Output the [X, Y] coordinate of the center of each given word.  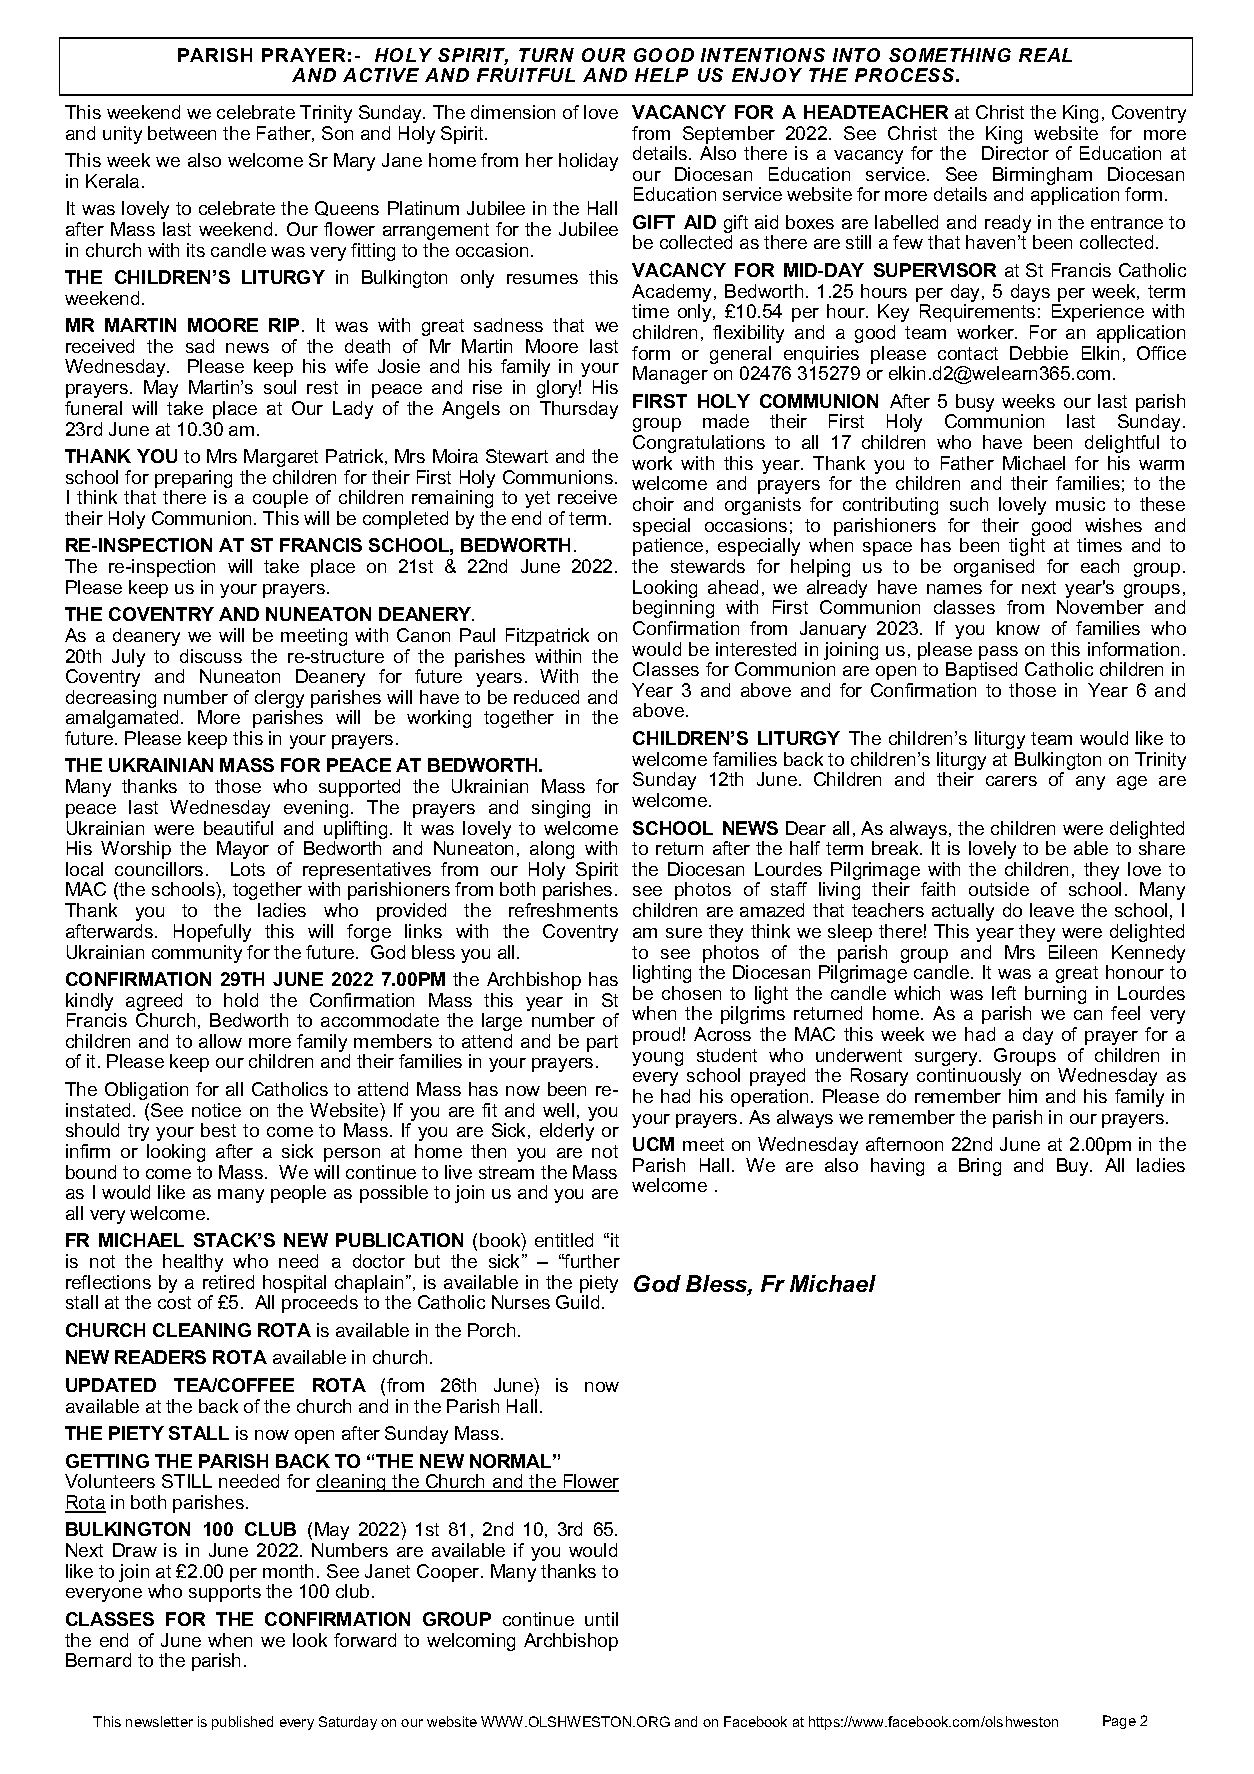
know [1018, 628]
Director [1015, 153]
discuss [211, 656]
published [242, 1723]
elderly [567, 1132]
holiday [588, 162]
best [218, 1130]
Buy [1074, 1167]
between [182, 133]
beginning [673, 609]
